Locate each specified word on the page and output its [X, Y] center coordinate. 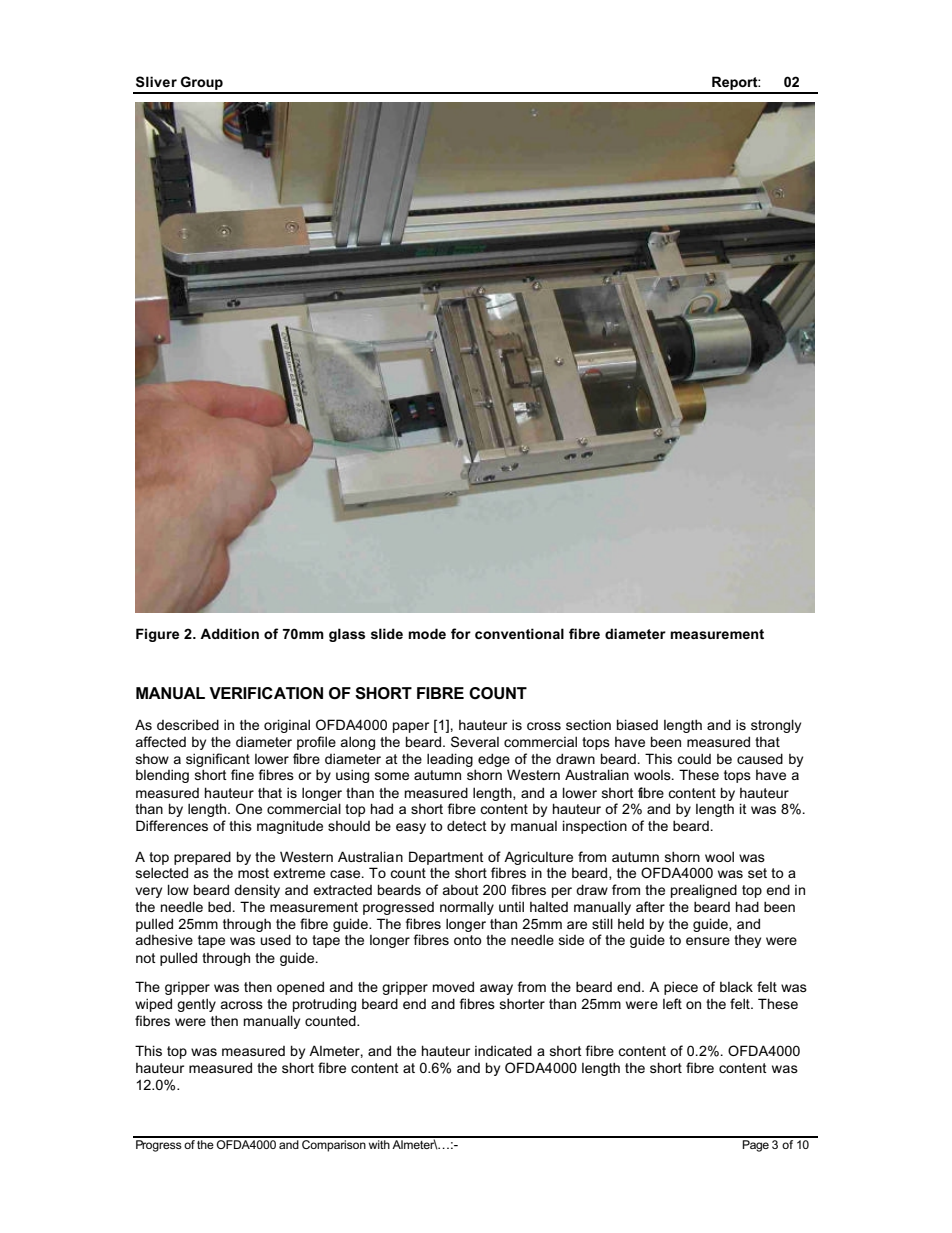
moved [453, 986]
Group [202, 84]
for [461, 633]
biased [637, 724]
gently [196, 1005]
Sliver [156, 81]
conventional [519, 633]
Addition [229, 633]
